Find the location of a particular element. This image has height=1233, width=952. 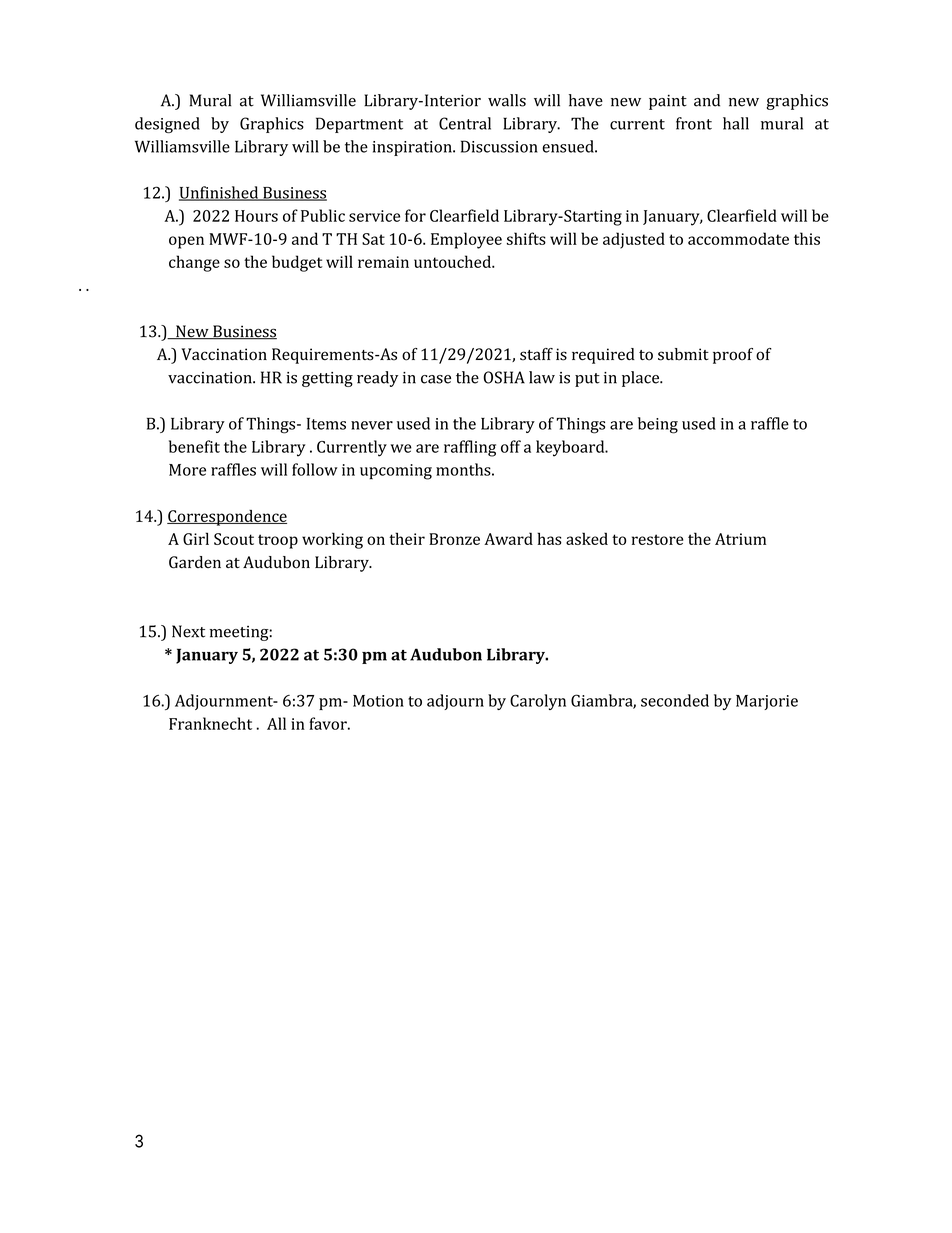

Central is located at coordinates (465, 123).
